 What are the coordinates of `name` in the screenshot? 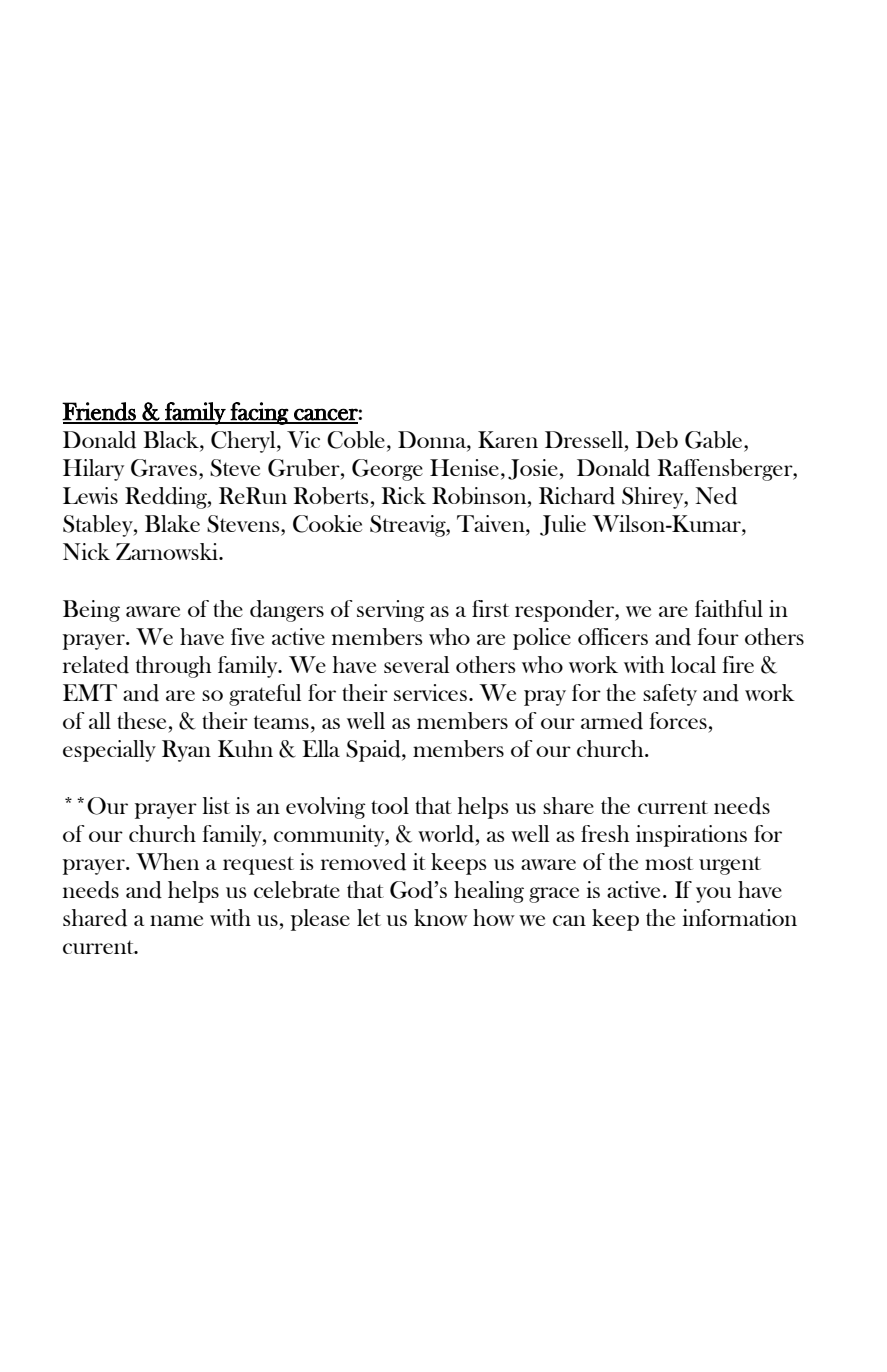 It's located at (176, 920).
